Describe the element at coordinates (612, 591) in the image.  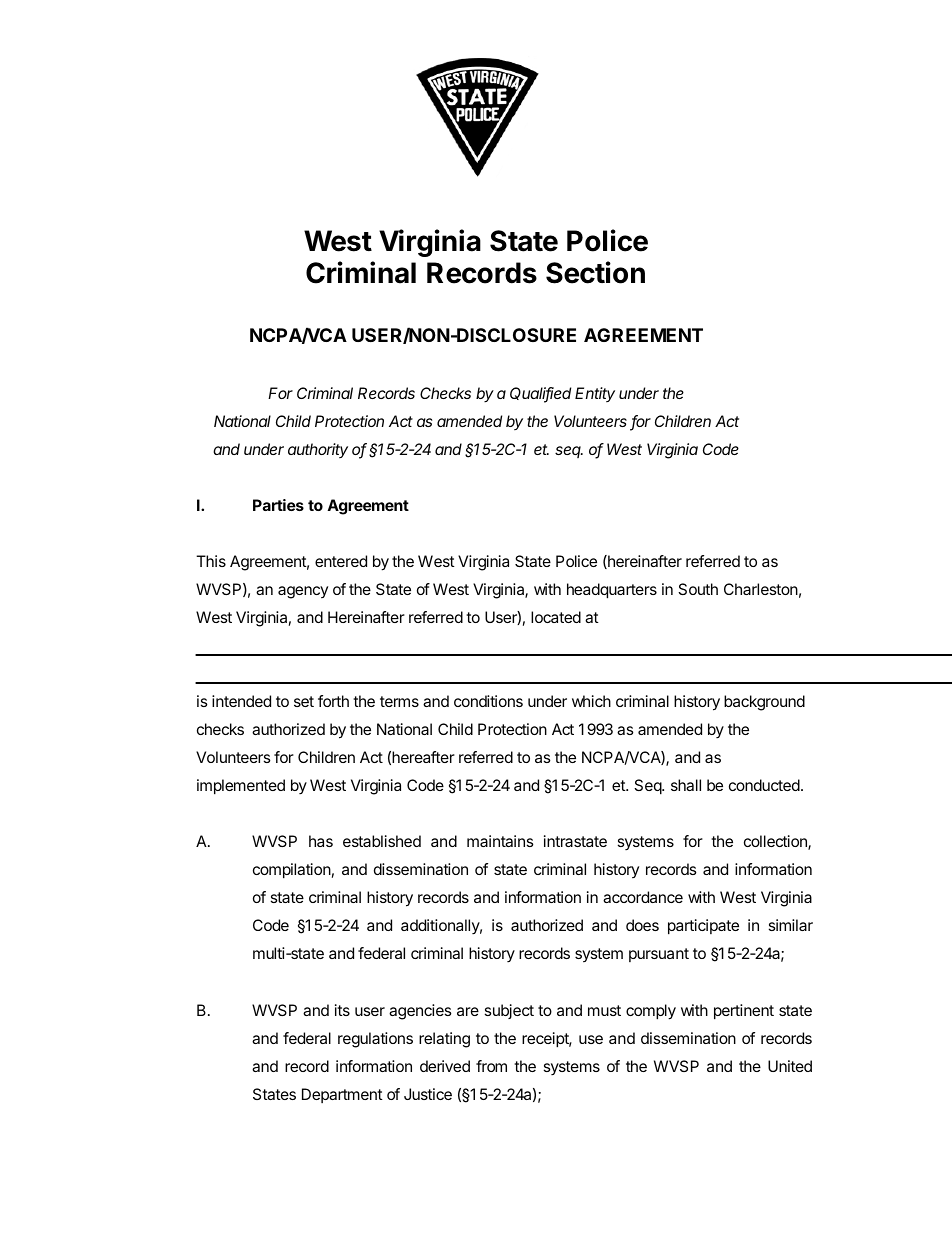
I see `headquarters` at that location.
